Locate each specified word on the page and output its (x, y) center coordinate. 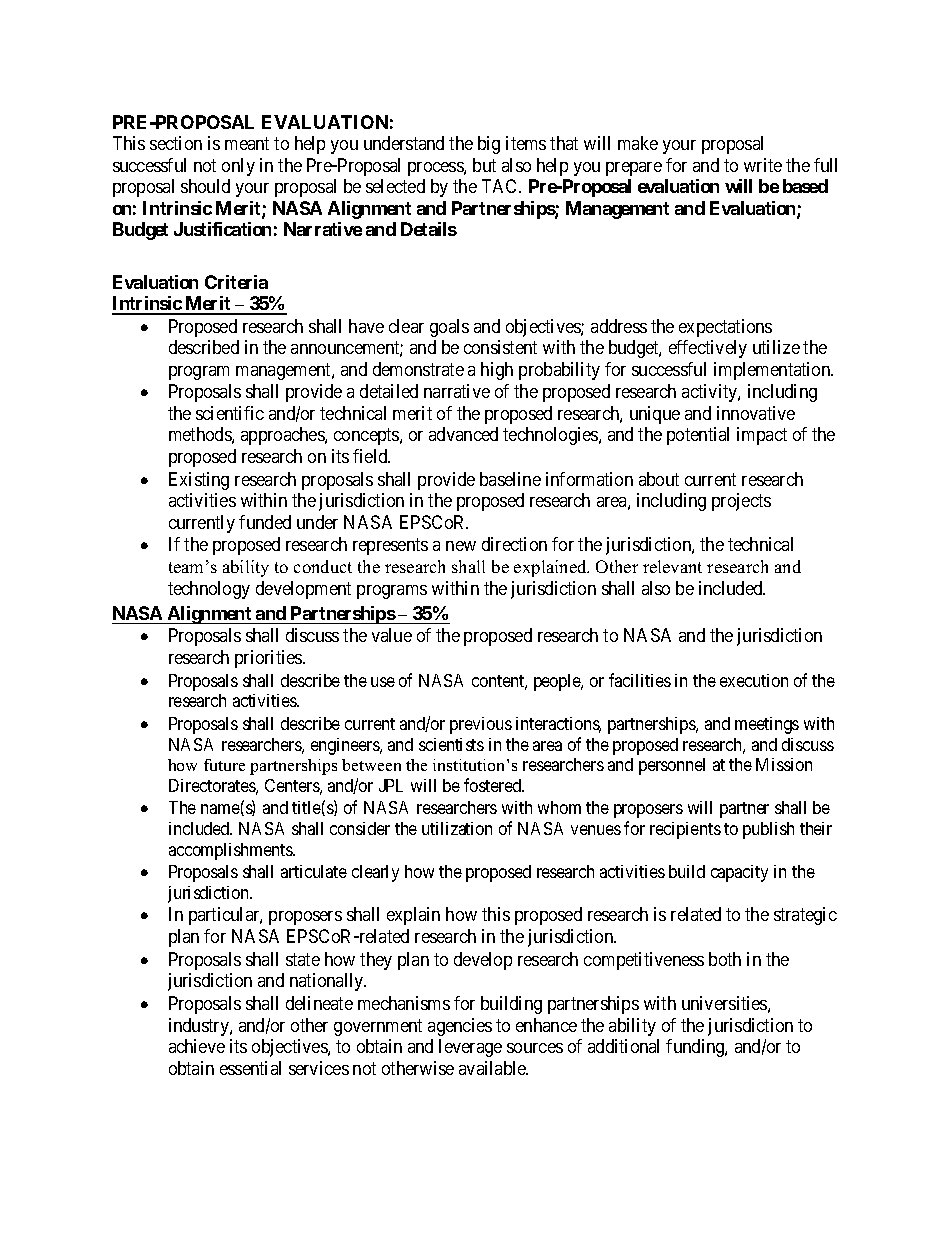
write (763, 165)
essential (250, 1068)
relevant (672, 566)
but (484, 165)
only (238, 167)
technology (209, 590)
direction (514, 544)
